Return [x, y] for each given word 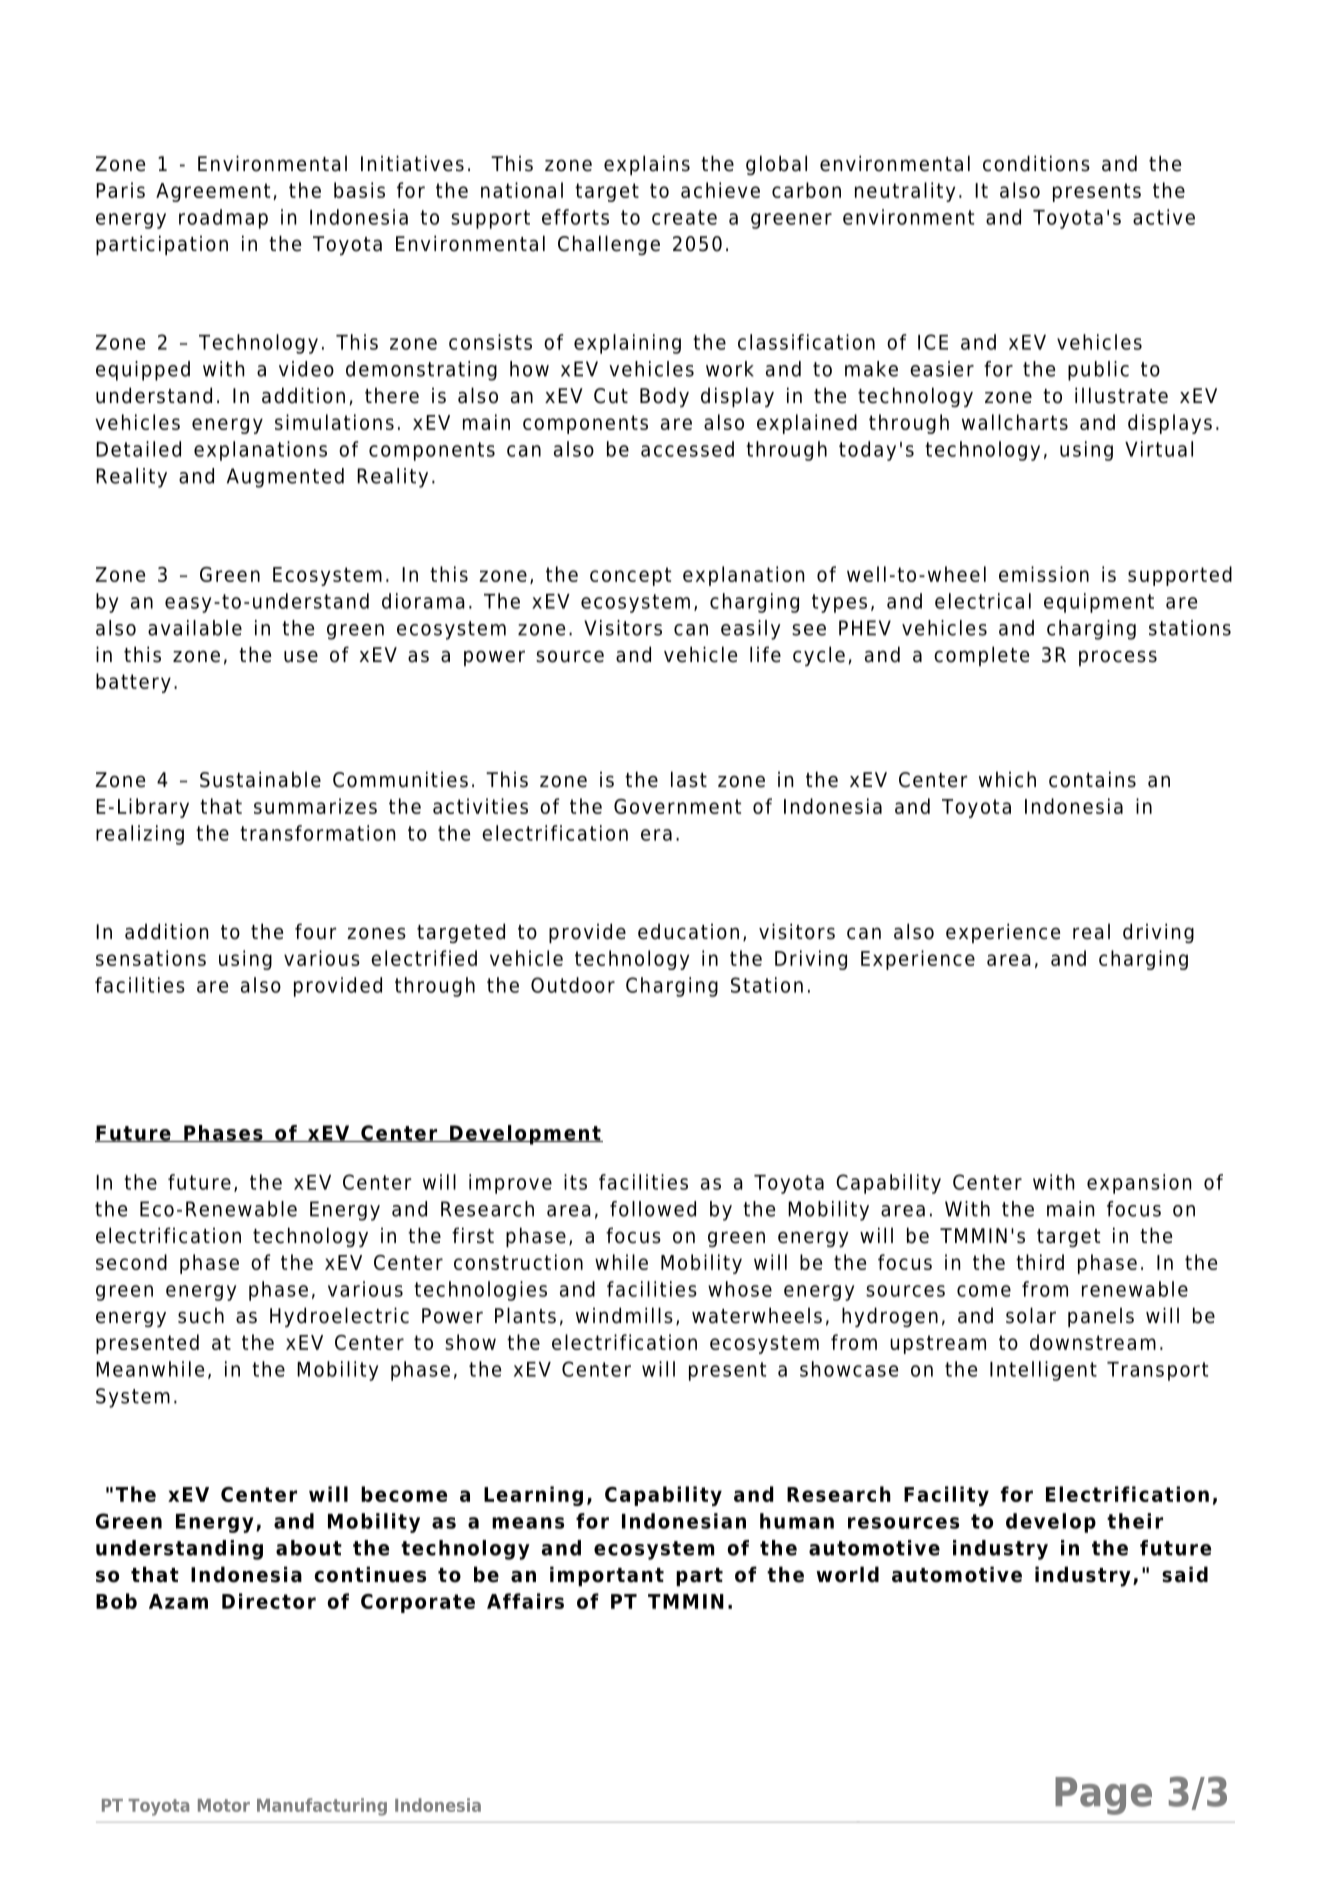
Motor [224, 1805]
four [315, 931]
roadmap [223, 219]
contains [1092, 779]
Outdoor [573, 985]
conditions [1036, 163]
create [684, 217]
